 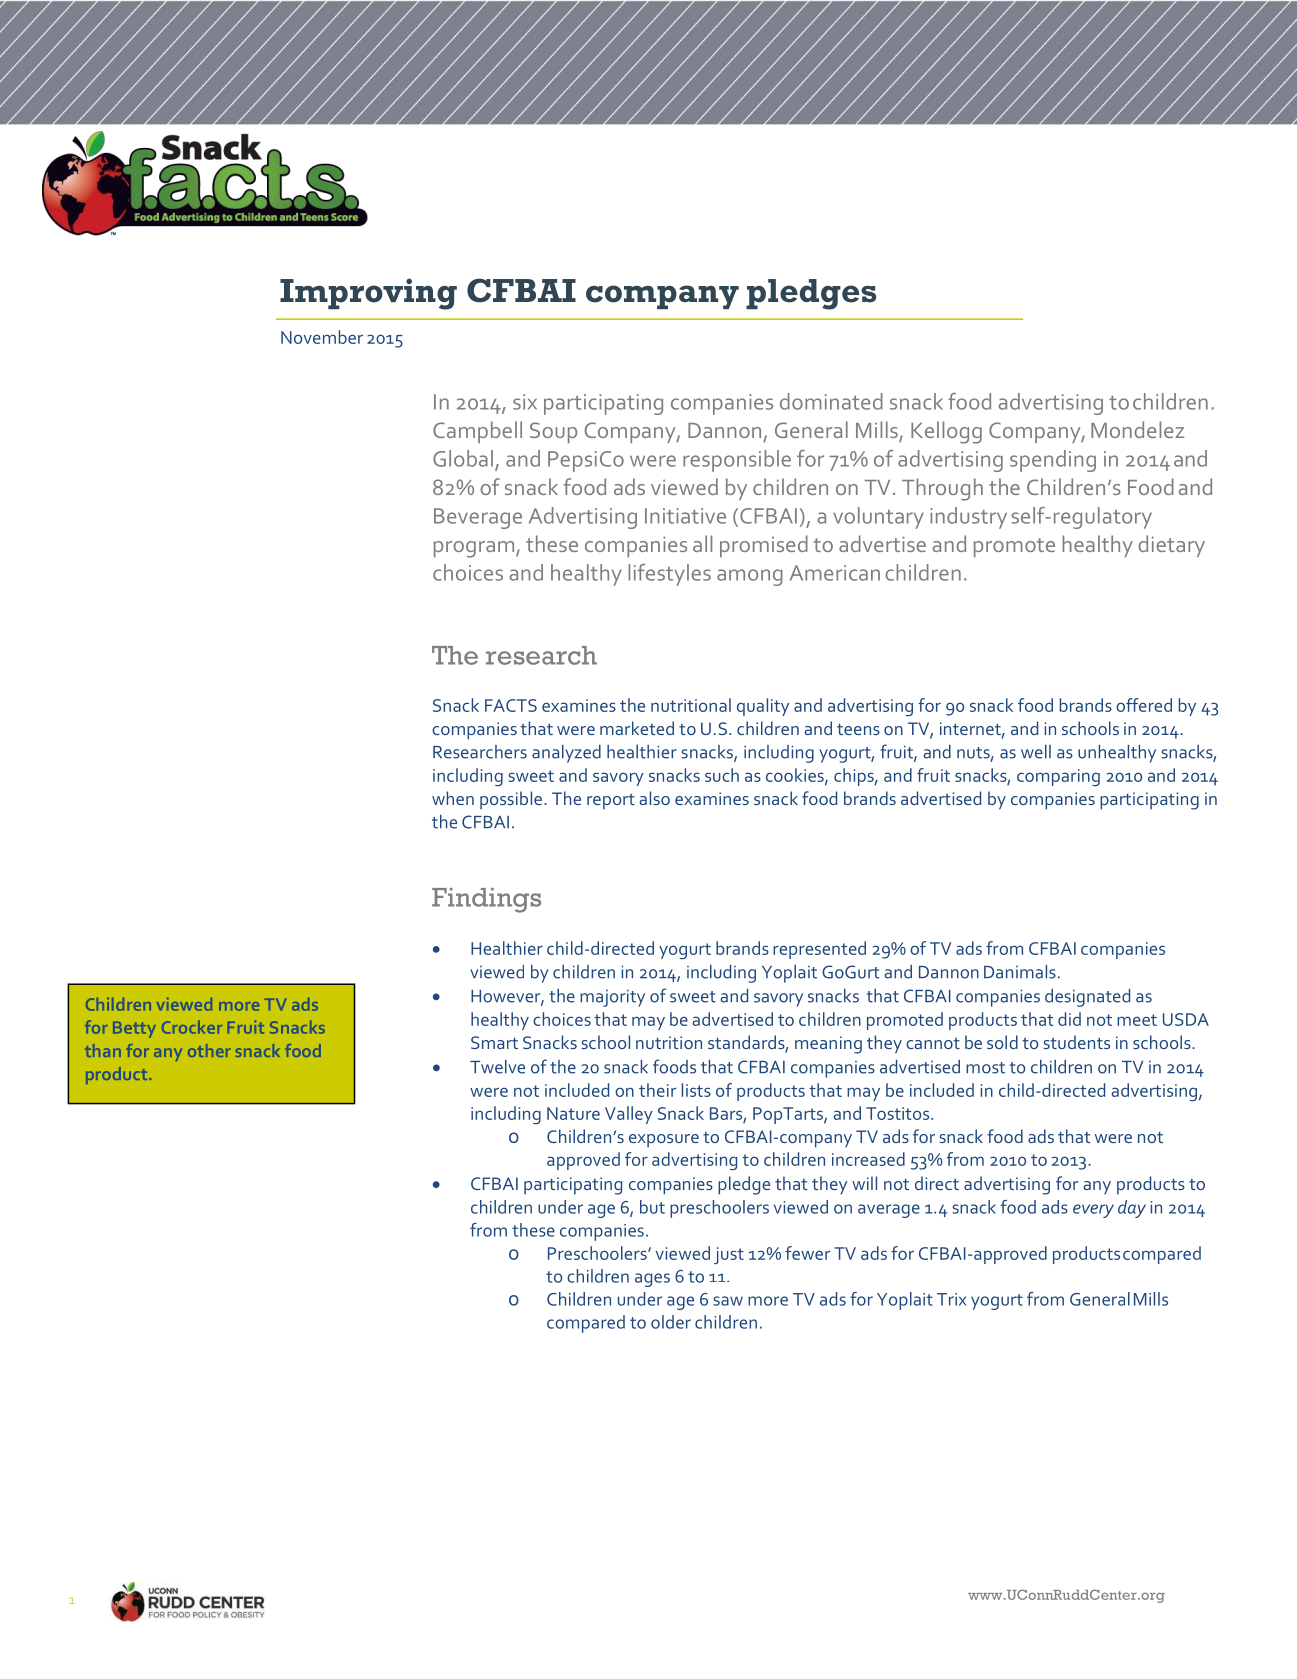 What do you see at coordinates (685, 516) in the screenshot?
I see `Initiative` at bounding box center [685, 516].
